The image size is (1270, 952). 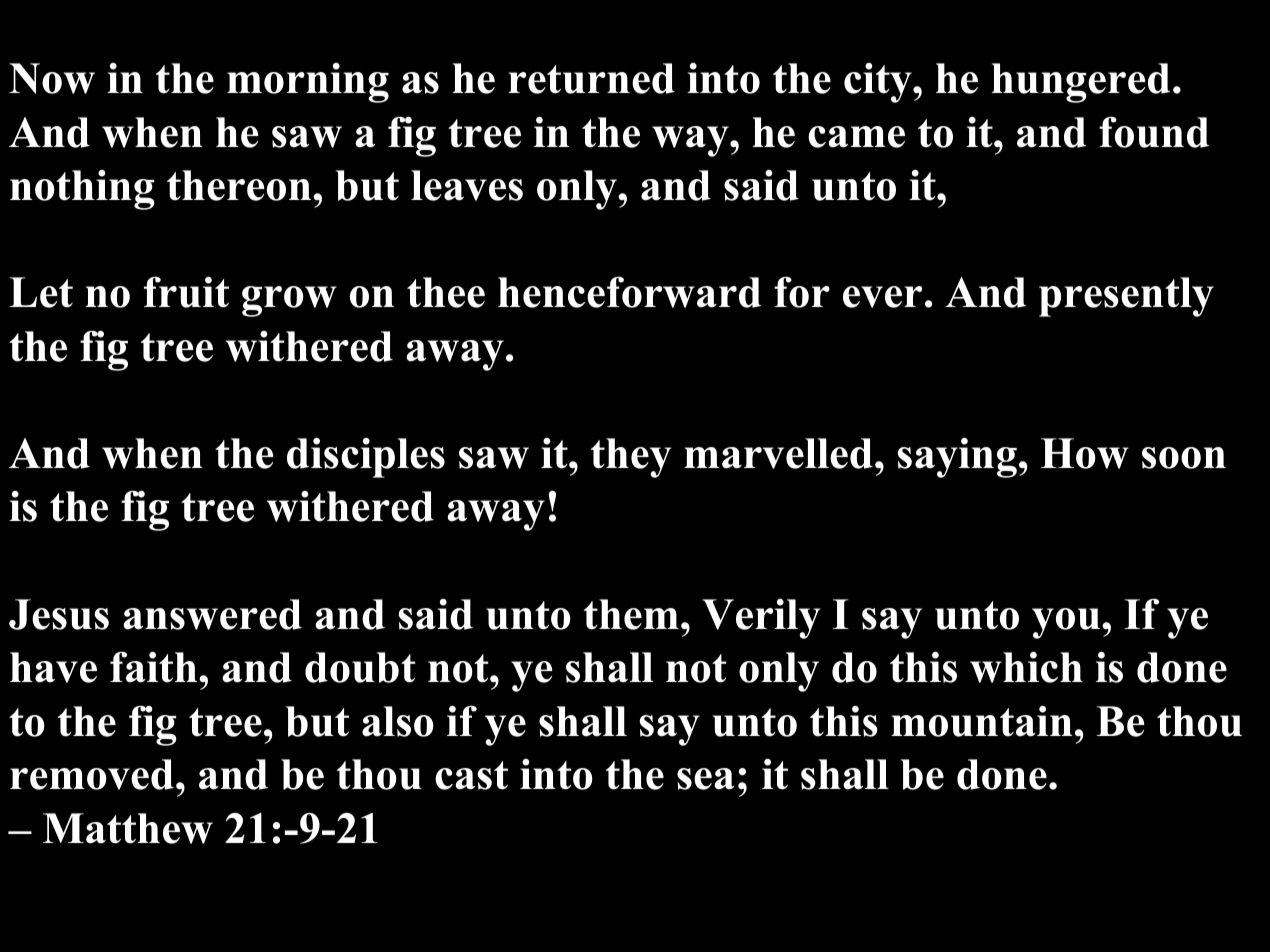 I want to click on leaves, so click(x=467, y=185).
